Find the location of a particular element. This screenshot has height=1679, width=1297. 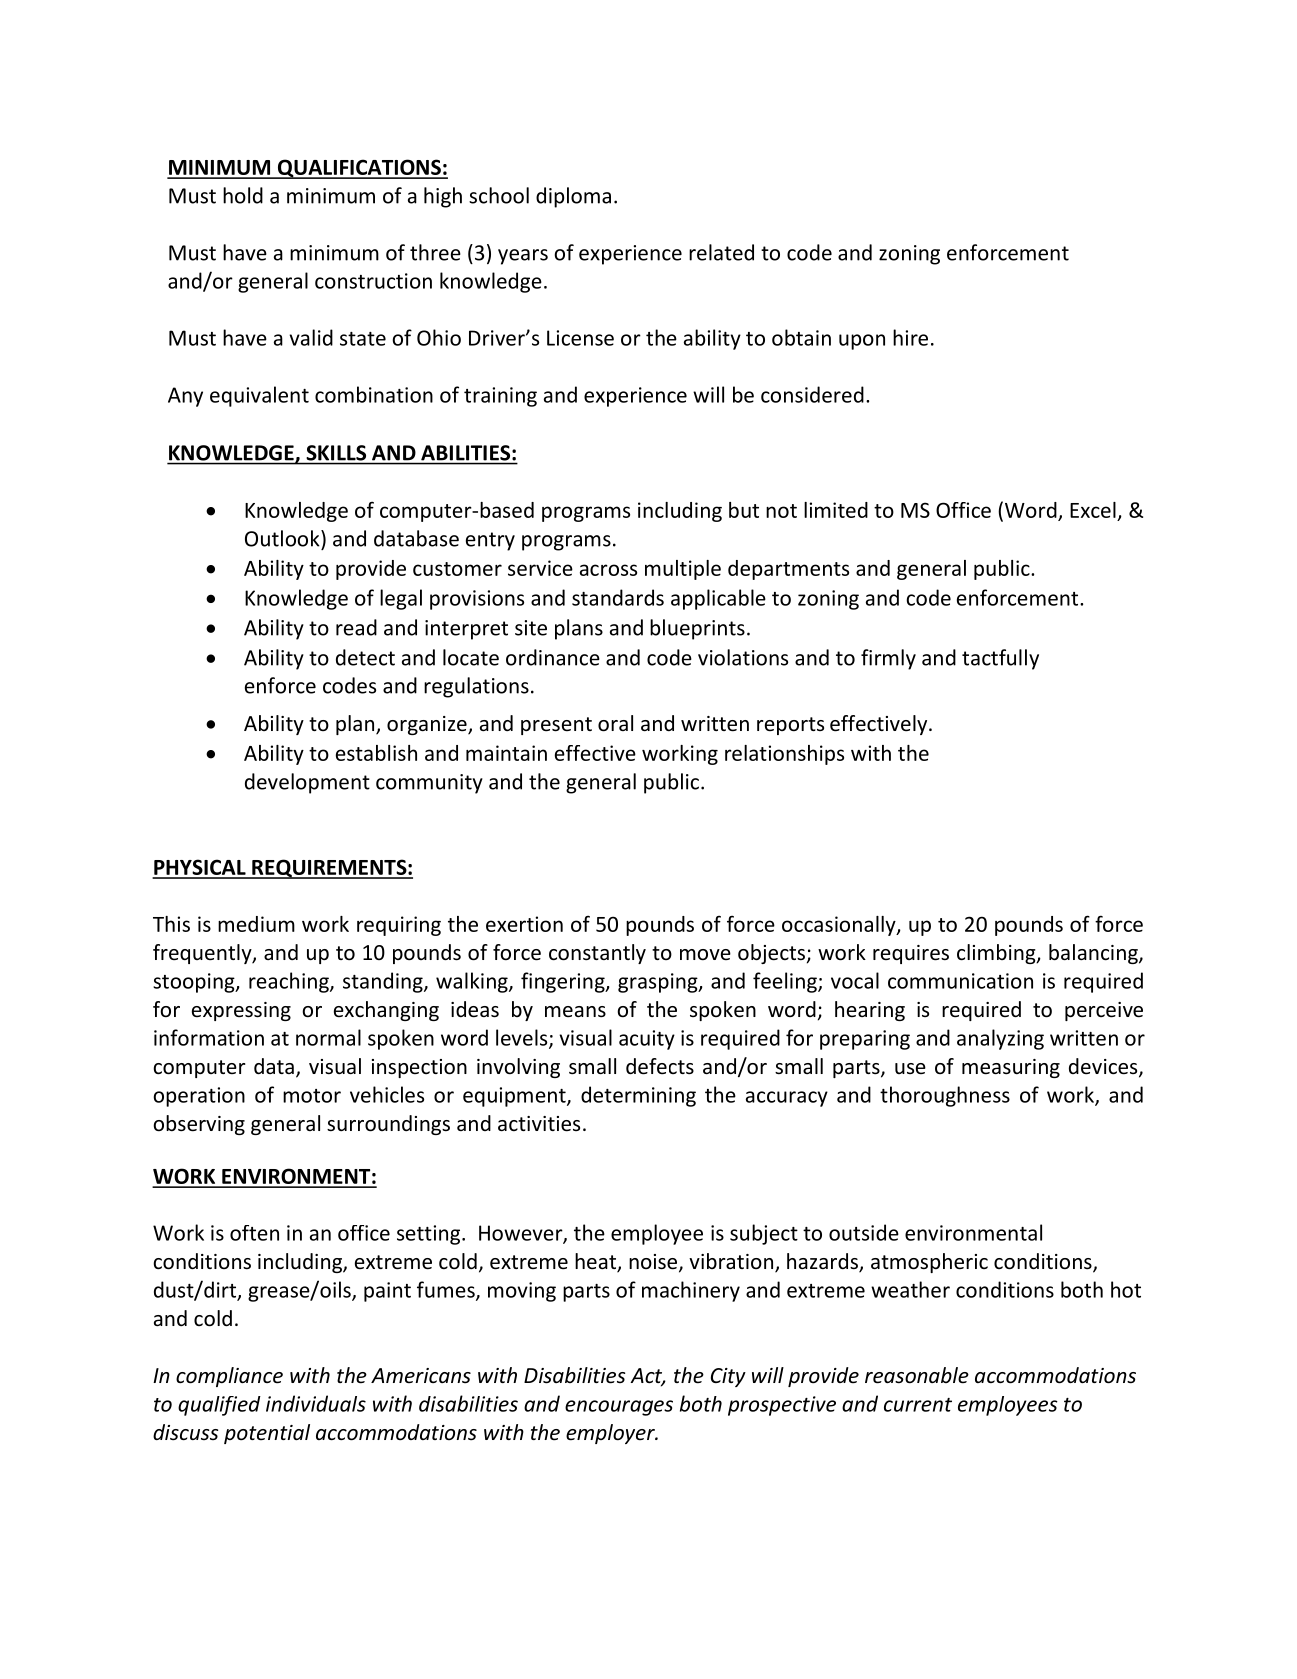

hire is located at coordinates (910, 337).
